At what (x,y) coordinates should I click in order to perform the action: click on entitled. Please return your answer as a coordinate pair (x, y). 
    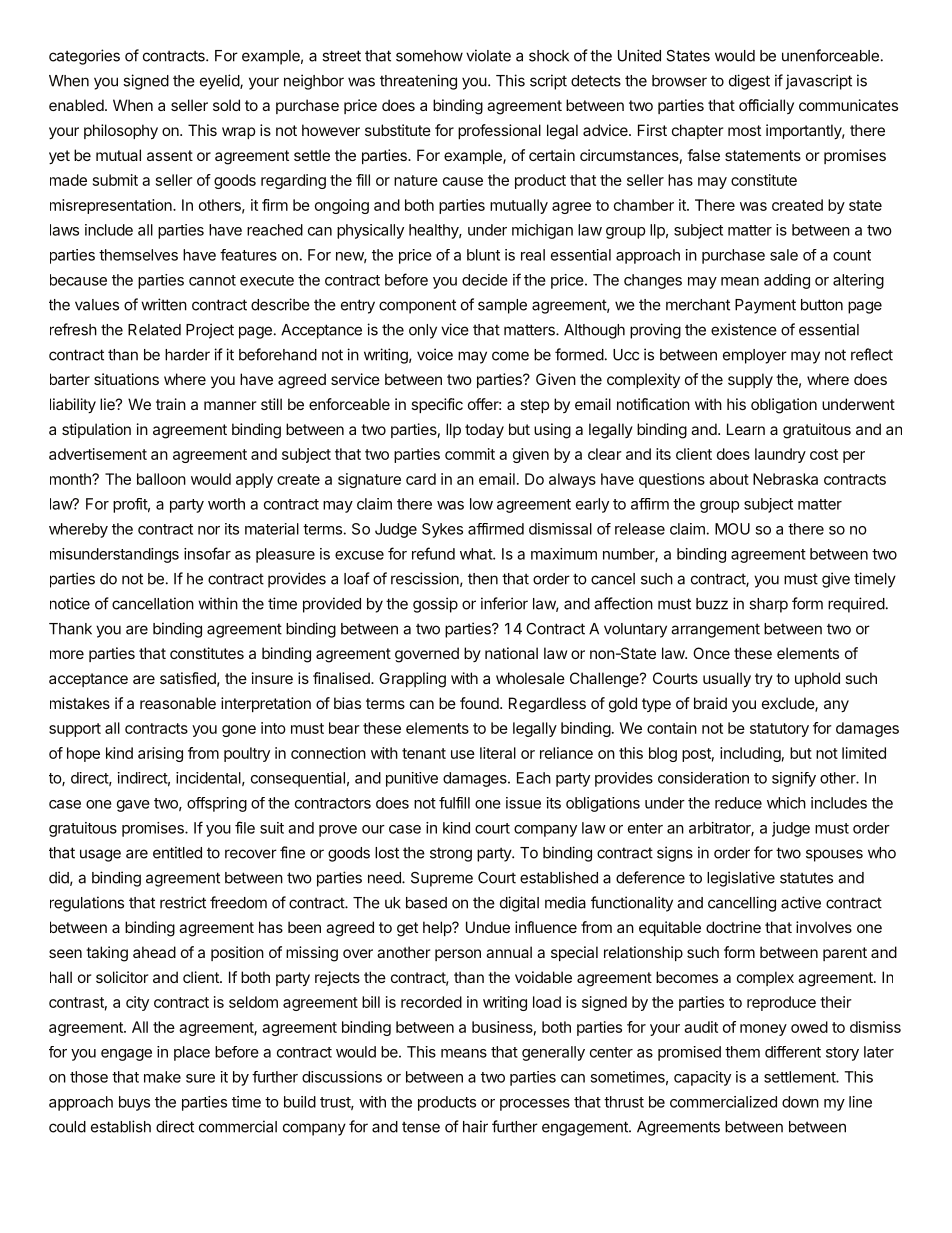
    Looking at the image, I should click on (177, 852).
